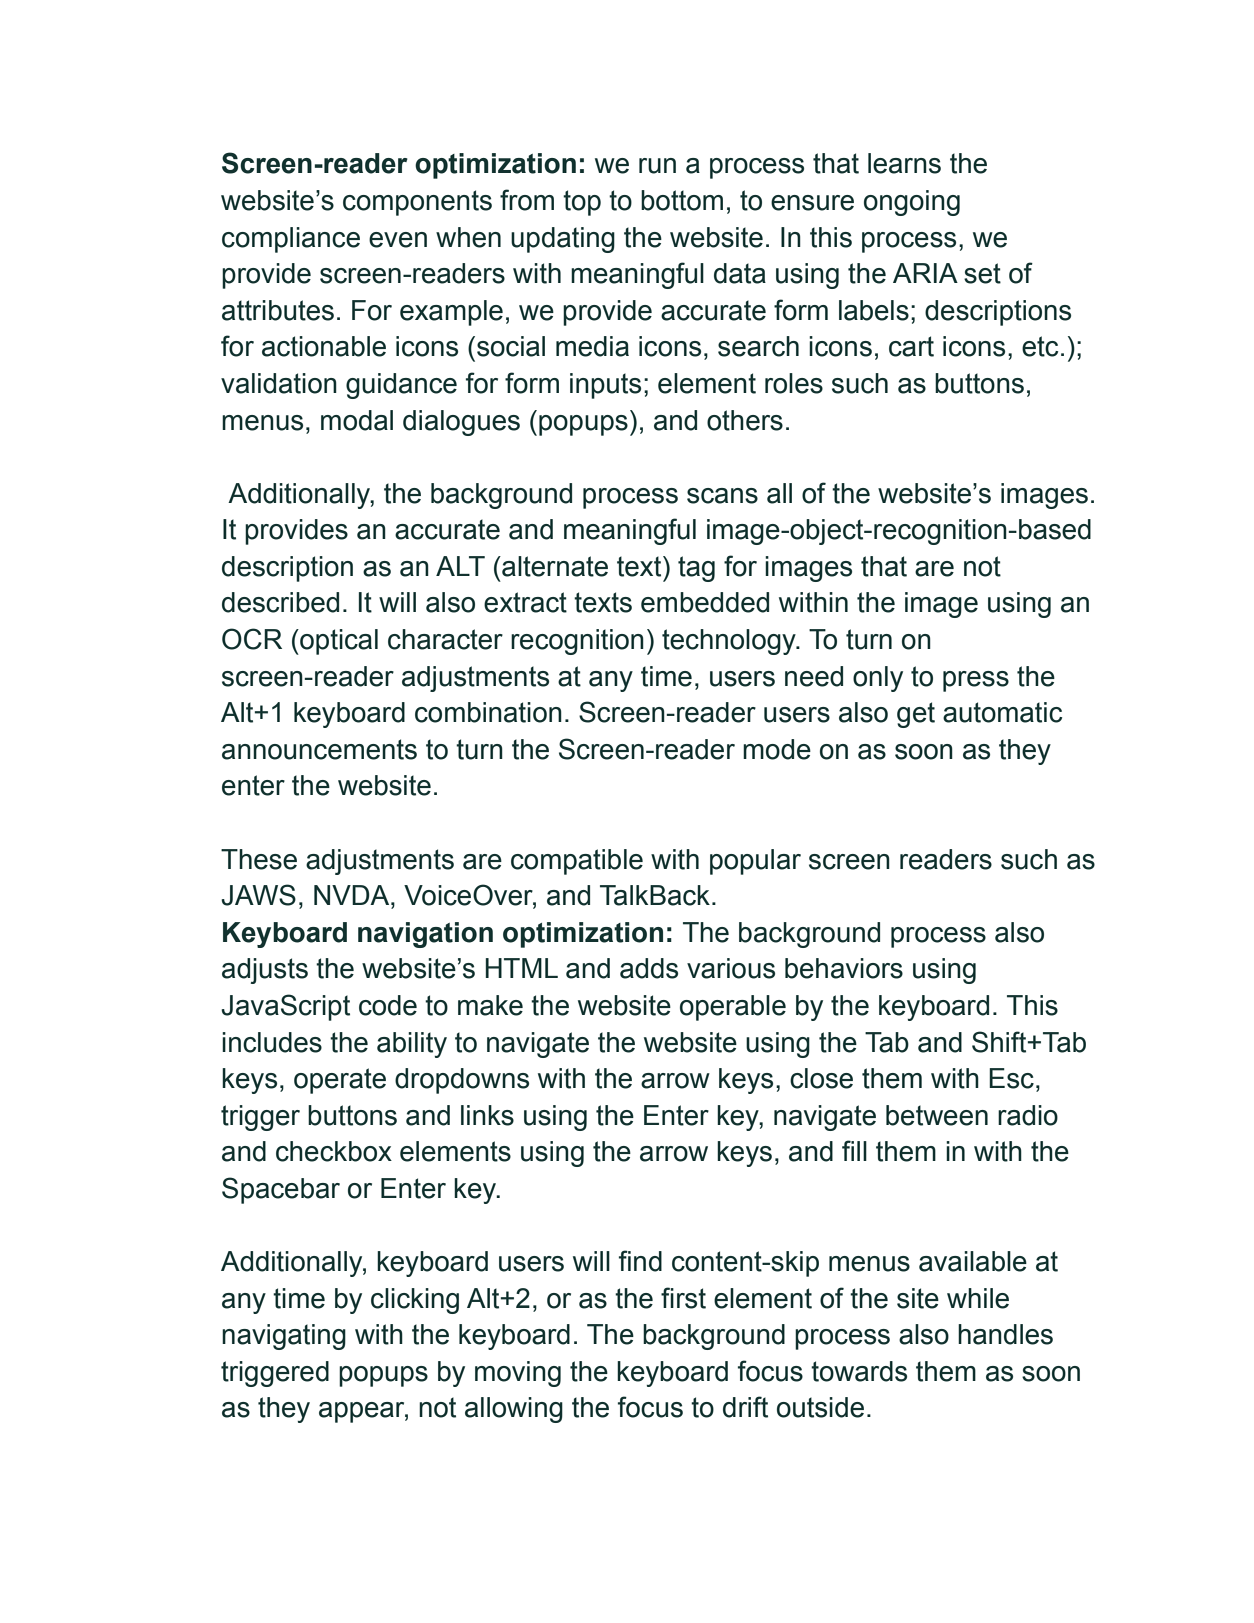 This screenshot has width=1254, height=1623. What do you see at coordinates (937, 1115) in the screenshot?
I see `between` at bounding box center [937, 1115].
